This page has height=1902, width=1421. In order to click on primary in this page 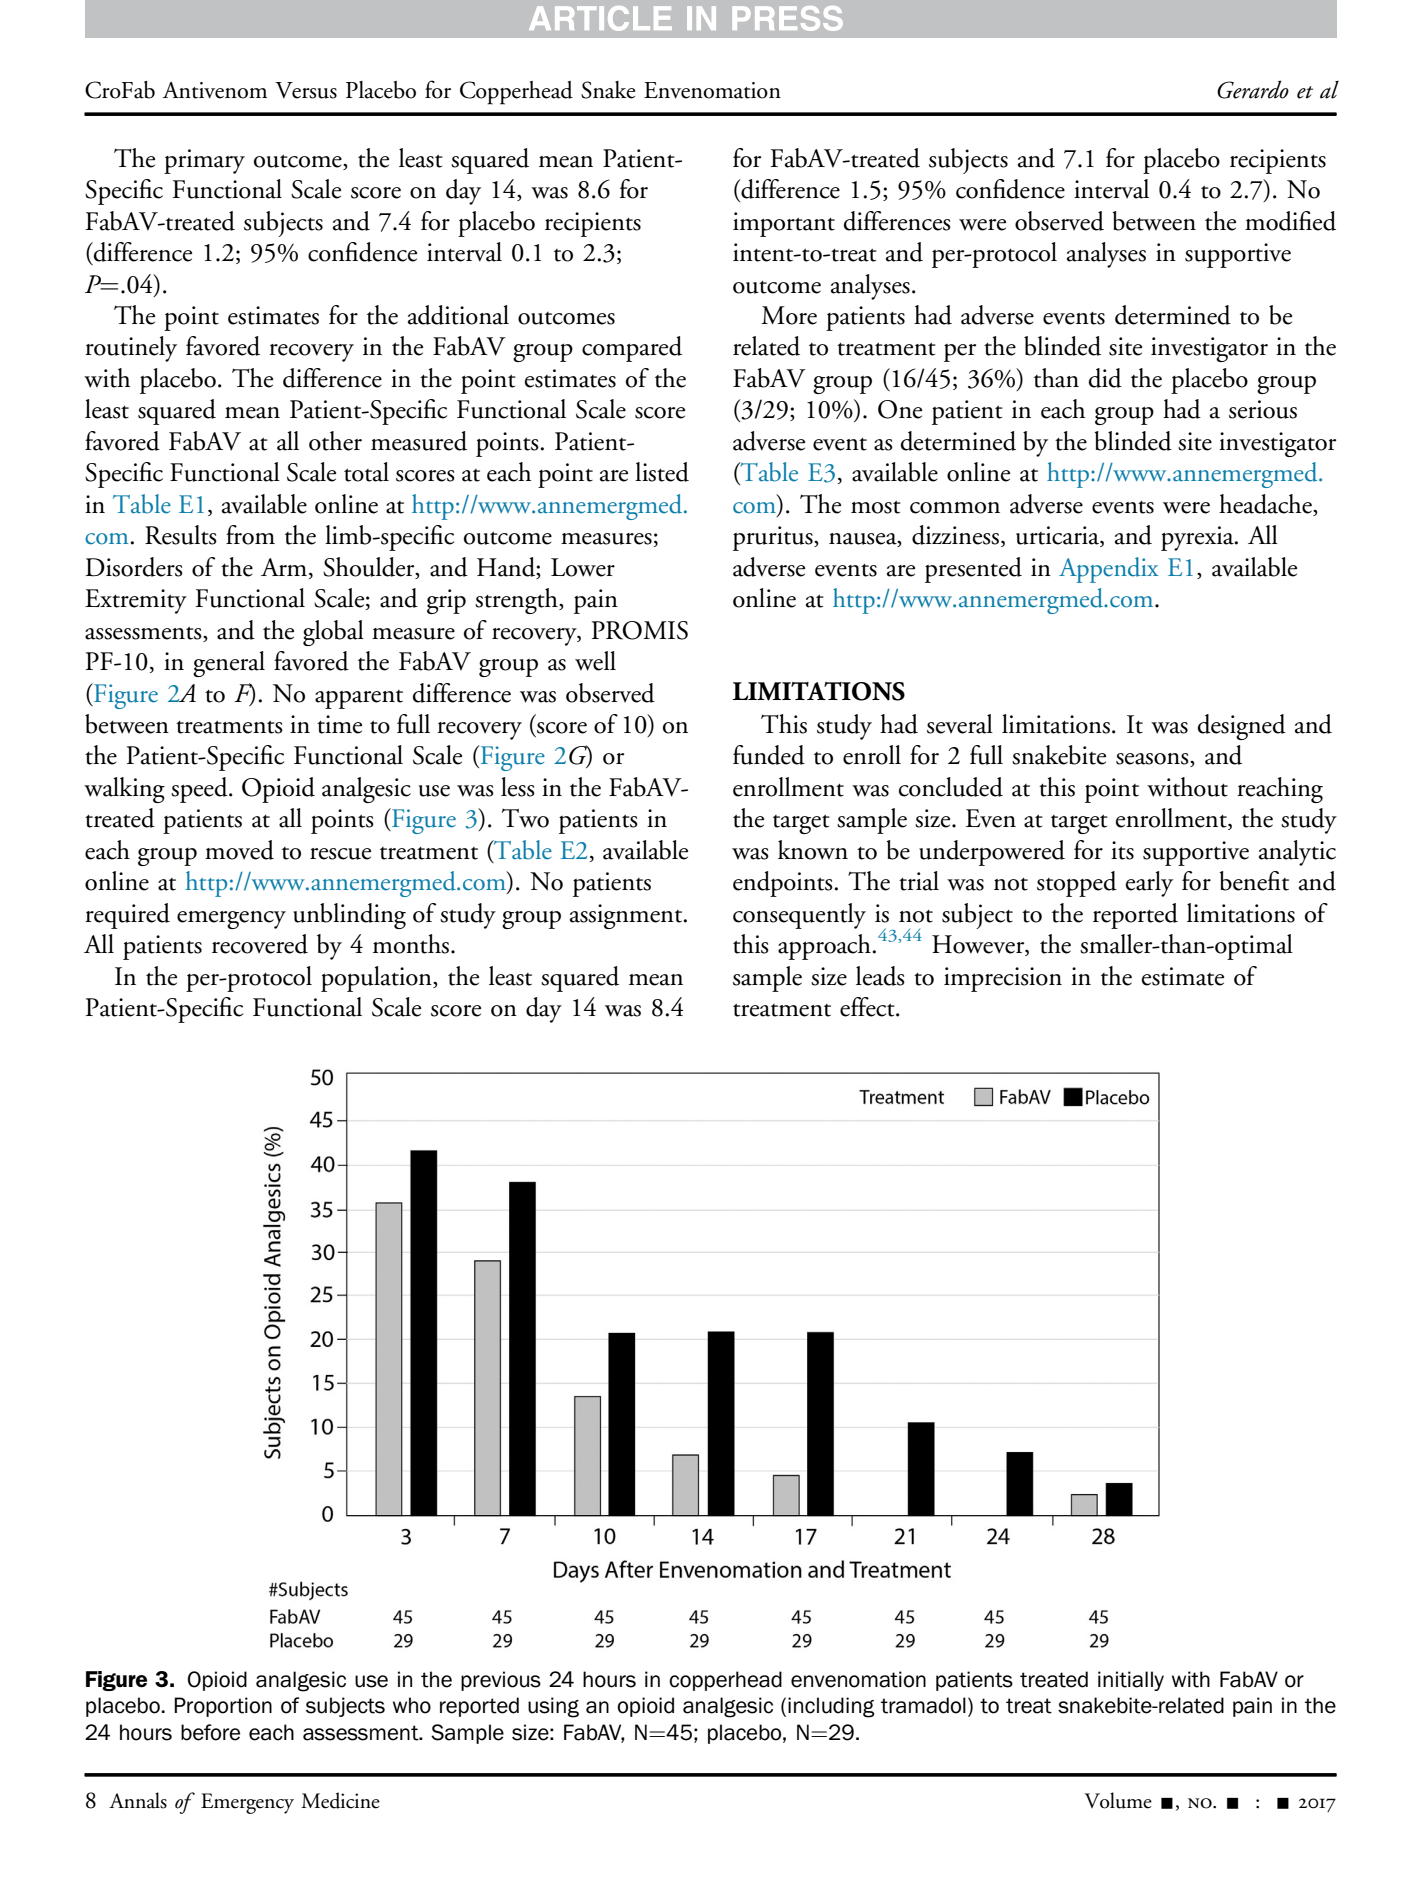, I will do `click(204, 161)`.
